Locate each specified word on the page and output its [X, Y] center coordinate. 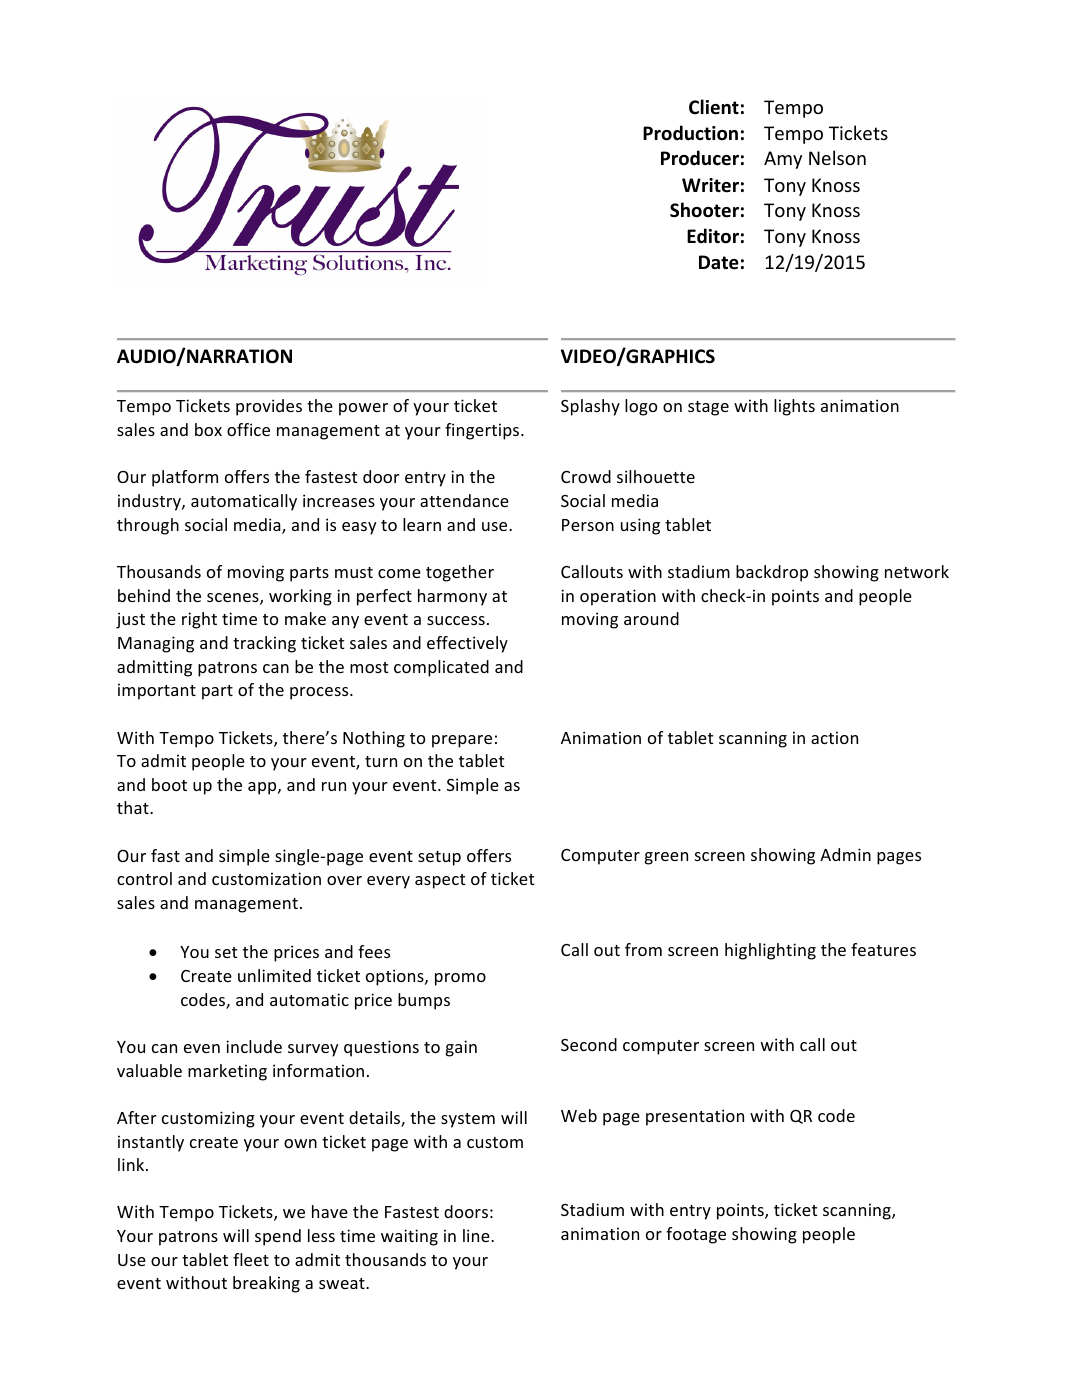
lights [794, 407]
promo [460, 979]
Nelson [837, 157]
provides [269, 407]
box [208, 429]
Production [690, 133]
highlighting [770, 951]
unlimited [274, 975]
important [157, 691]
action [834, 737]
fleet [251, 1259]
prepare [462, 741]
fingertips [483, 431]
